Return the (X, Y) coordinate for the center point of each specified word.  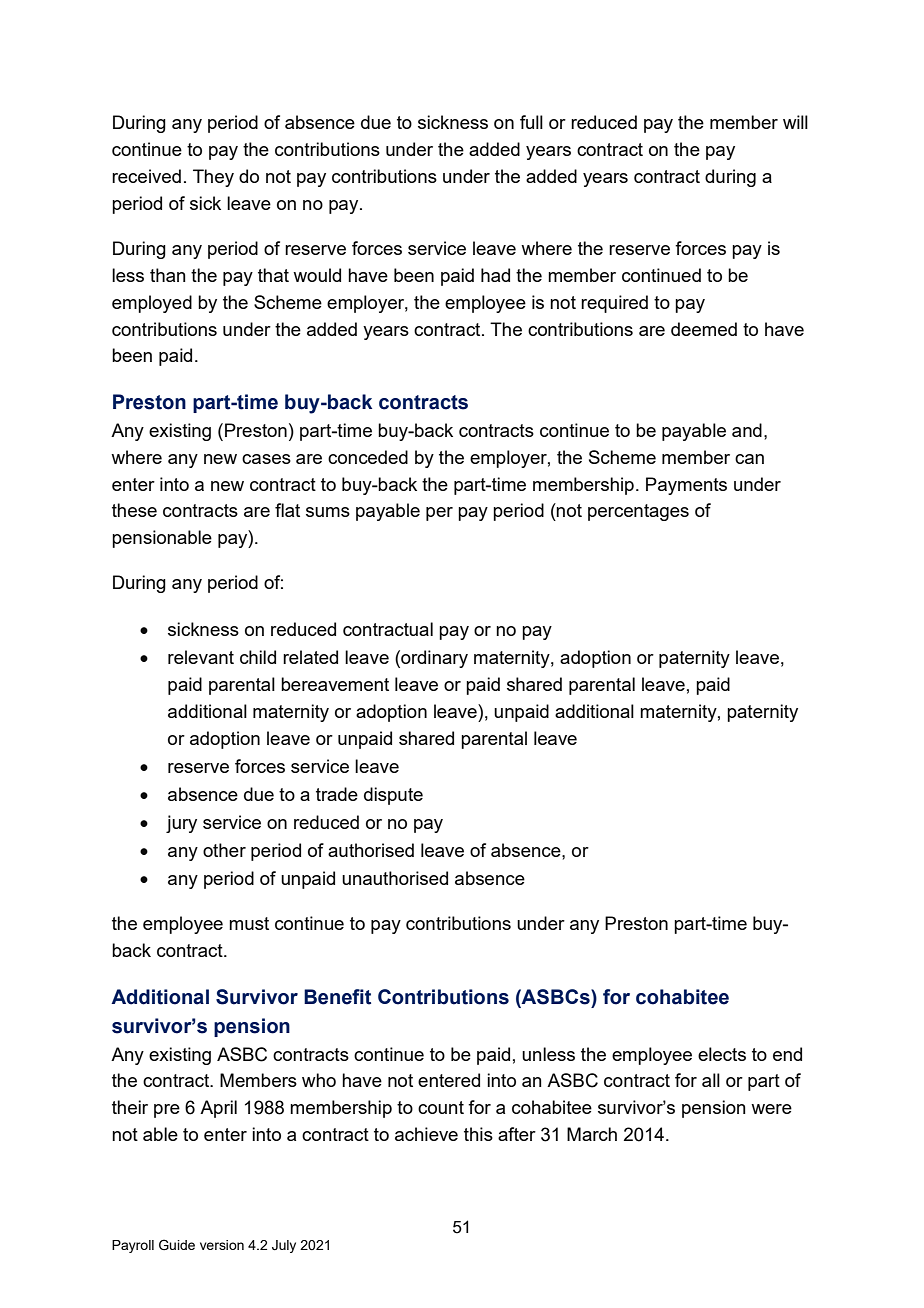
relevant (201, 657)
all (711, 1080)
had (495, 275)
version (222, 1245)
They (213, 178)
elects (722, 1054)
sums (328, 512)
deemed (704, 329)
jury (181, 824)
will (795, 122)
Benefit (337, 997)
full (531, 122)
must (249, 923)
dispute (393, 796)
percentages (638, 512)
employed (152, 304)
